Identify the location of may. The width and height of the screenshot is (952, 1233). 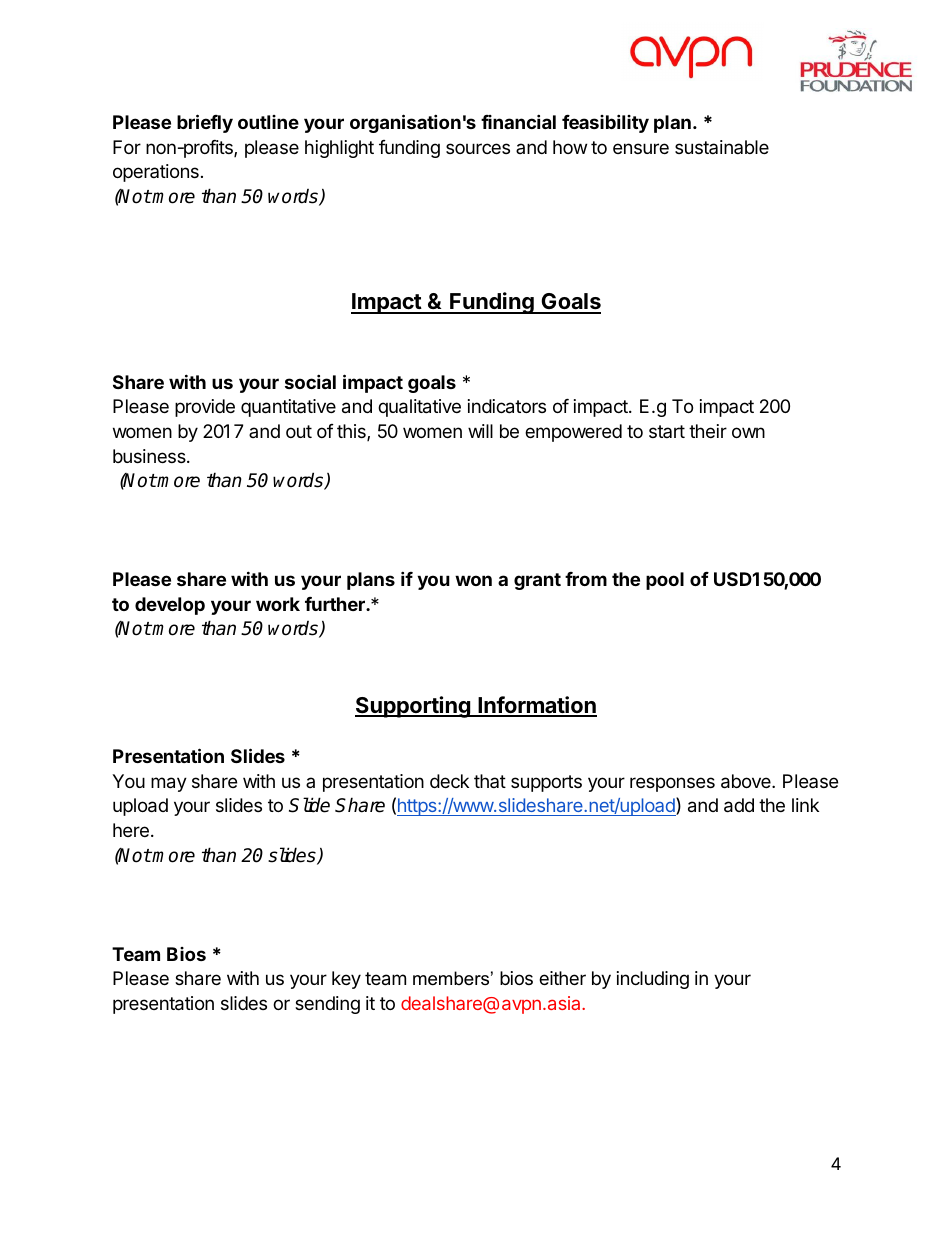
(169, 784).
